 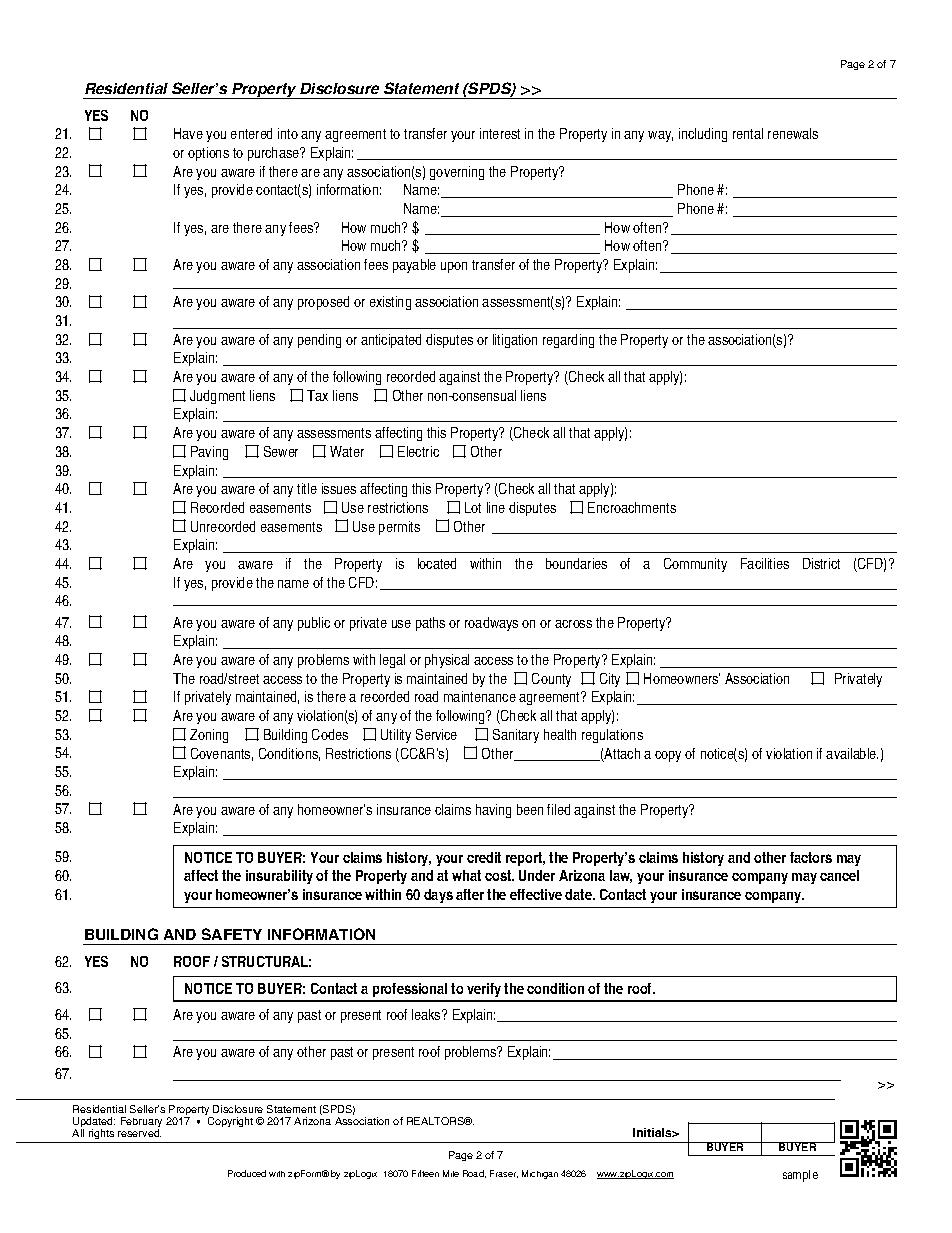 I want to click on reserved, so click(x=139, y=1133).
